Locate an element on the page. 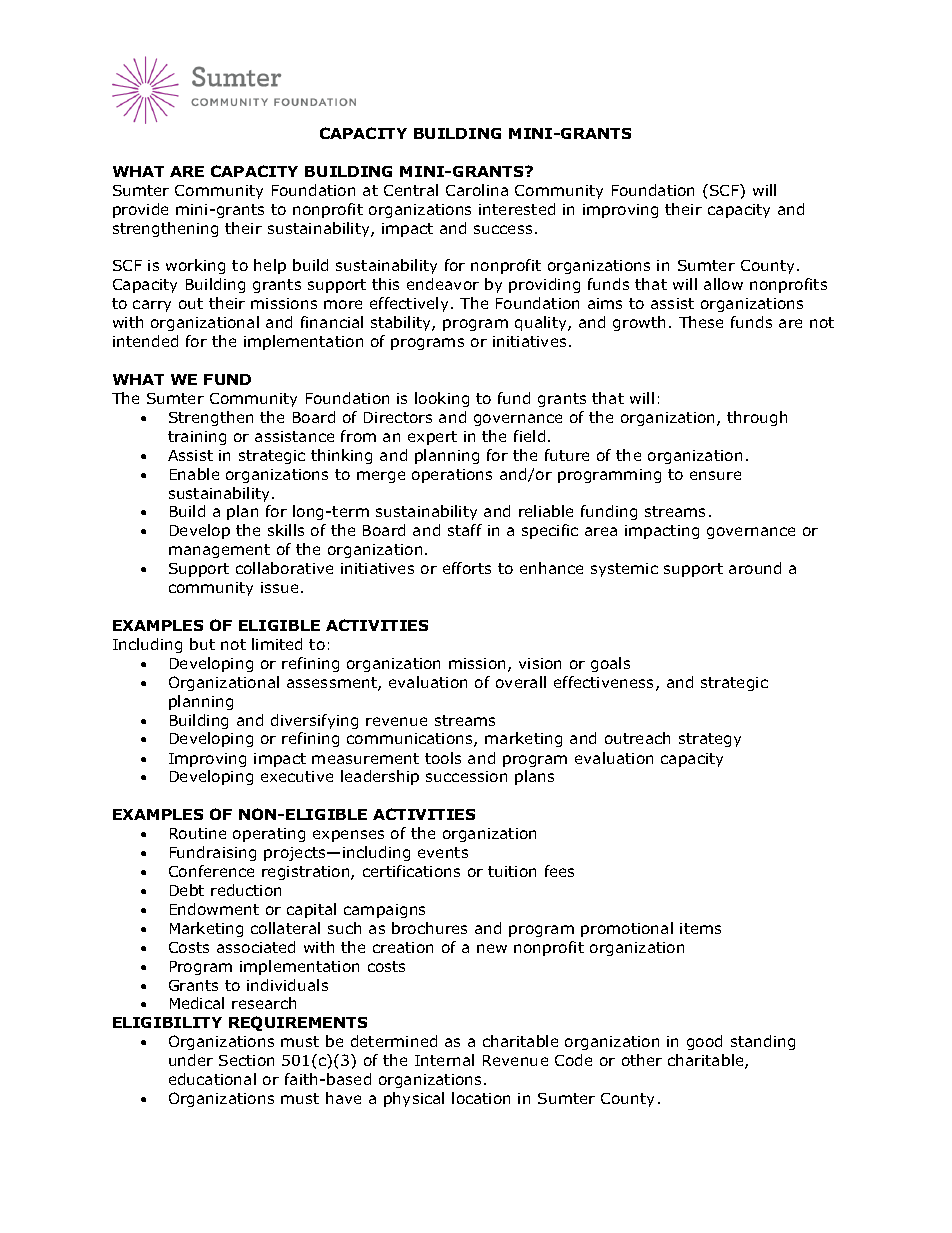 The image size is (952, 1233). Internal is located at coordinates (444, 1060).
